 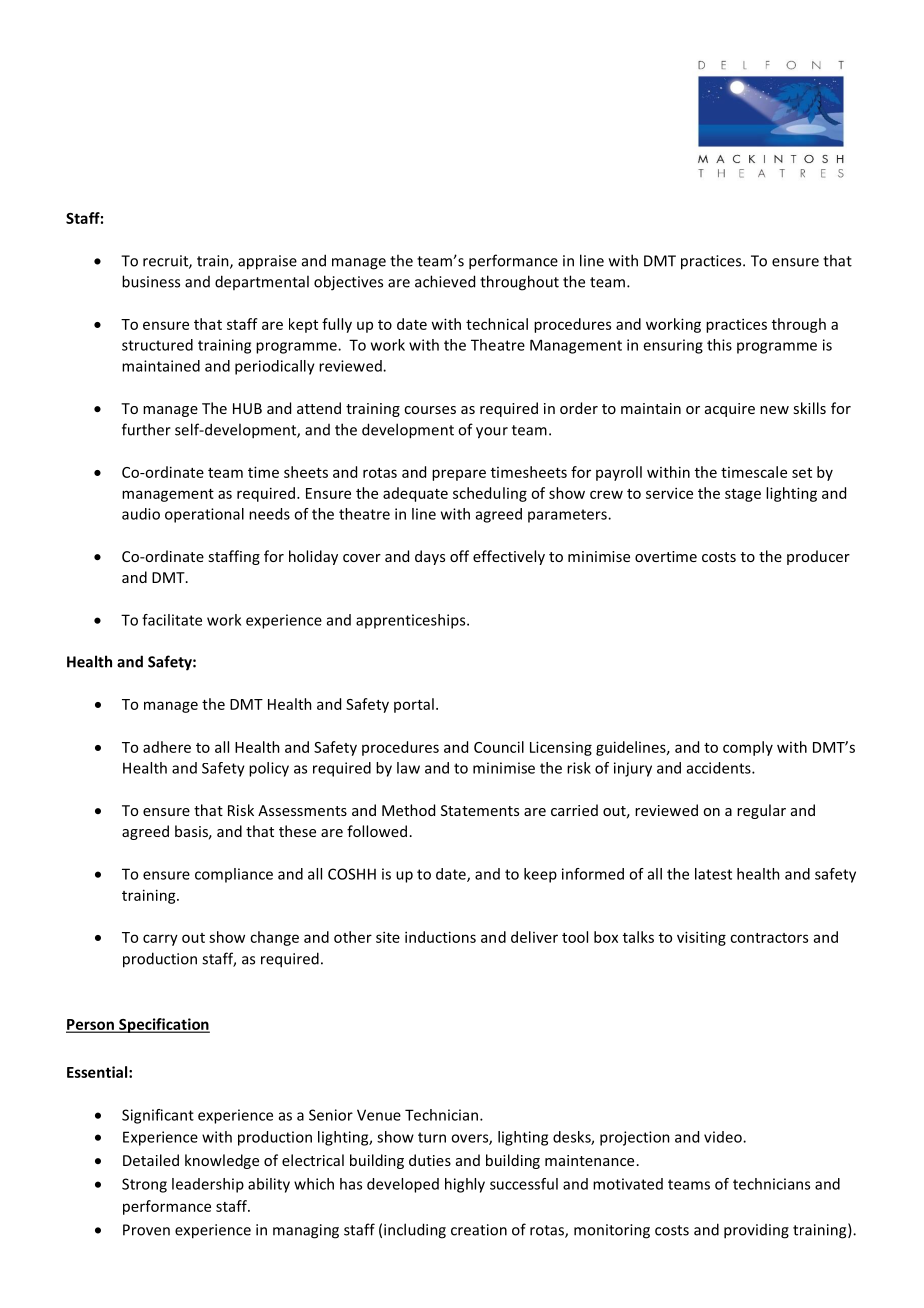 What do you see at coordinates (756, 1231) in the screenshot?
I see `providing` at bounding box center [756, 1231].
